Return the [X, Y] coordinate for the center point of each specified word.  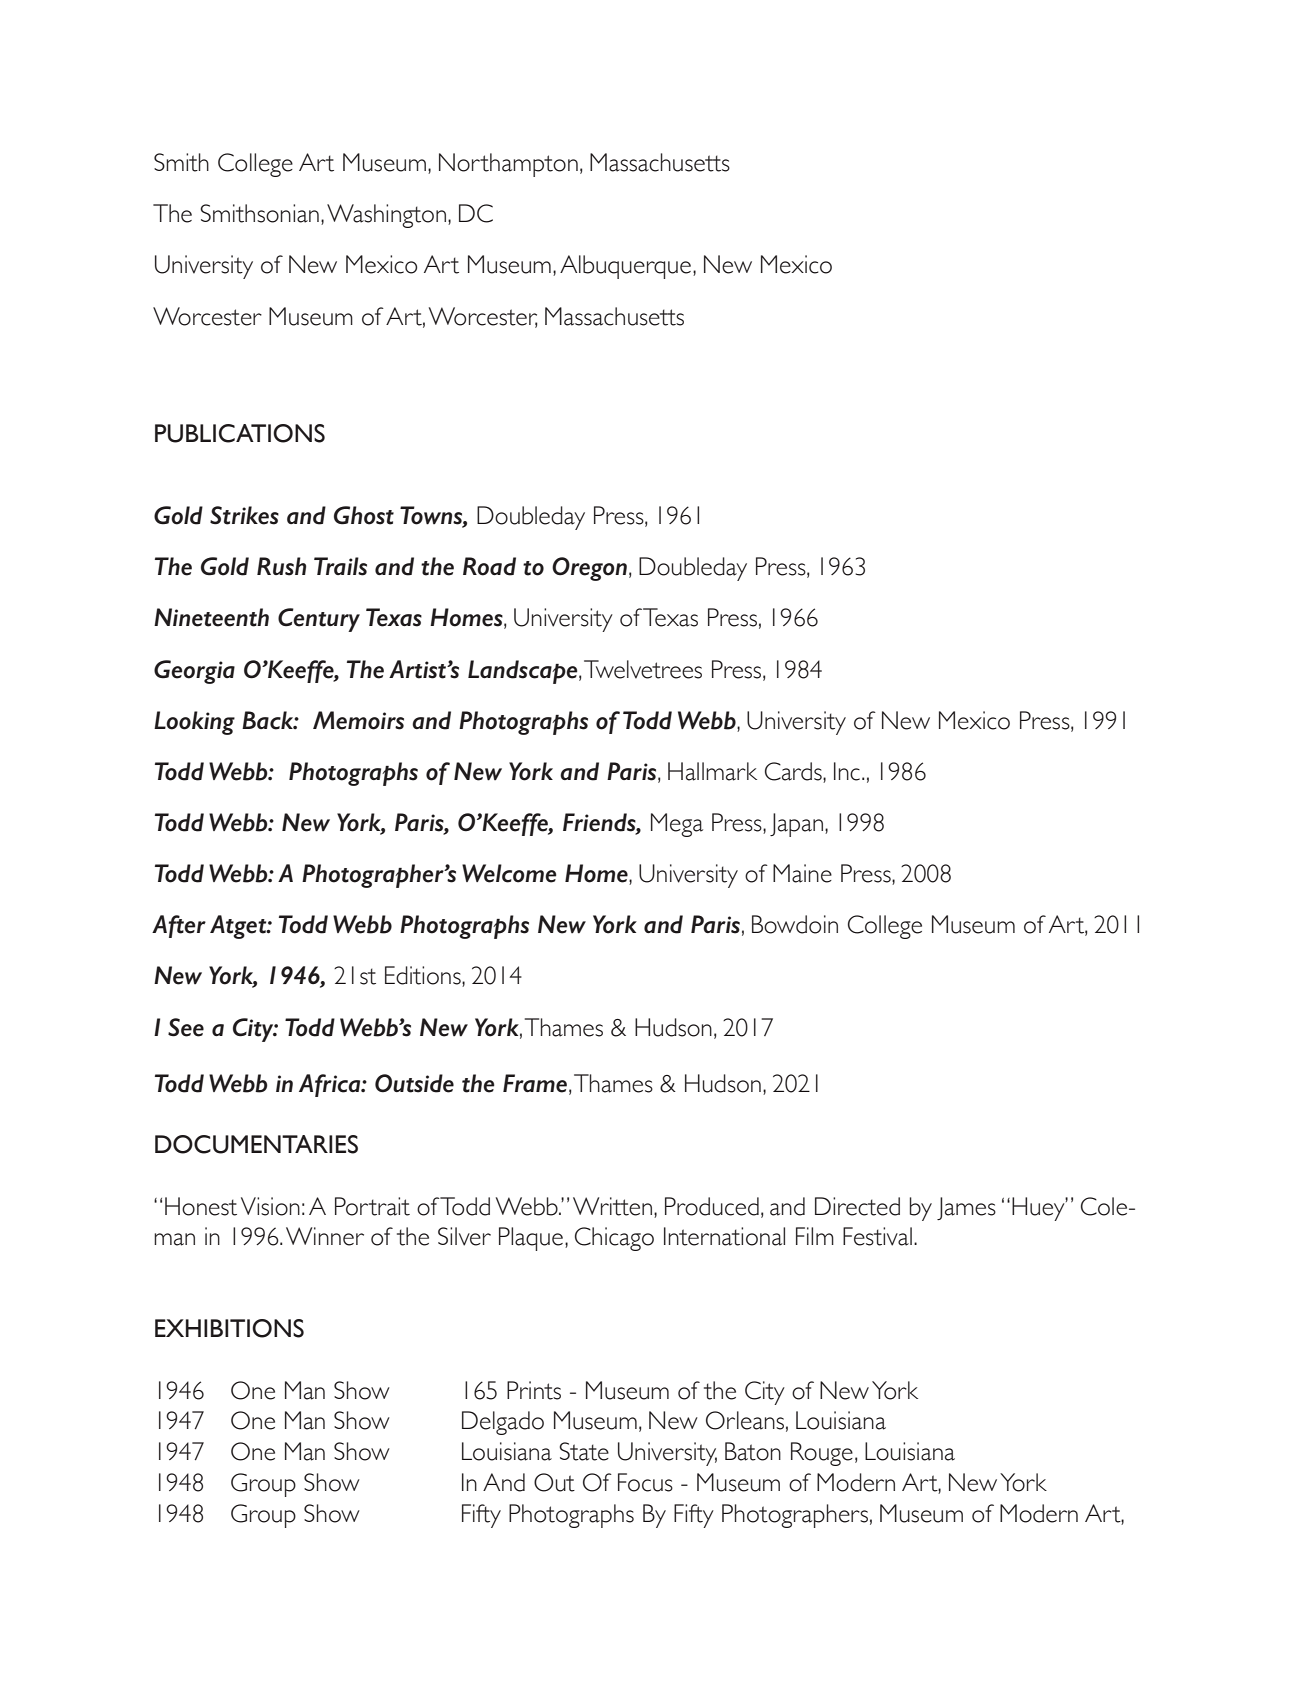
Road [489, 566]
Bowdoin [795, 924]
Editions [424, 976]
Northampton [508, 165]
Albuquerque [625, 267]
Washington [386, 216]
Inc [847, 771]
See [186, 1027]
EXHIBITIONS [229, 1328]
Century [319, 620]
